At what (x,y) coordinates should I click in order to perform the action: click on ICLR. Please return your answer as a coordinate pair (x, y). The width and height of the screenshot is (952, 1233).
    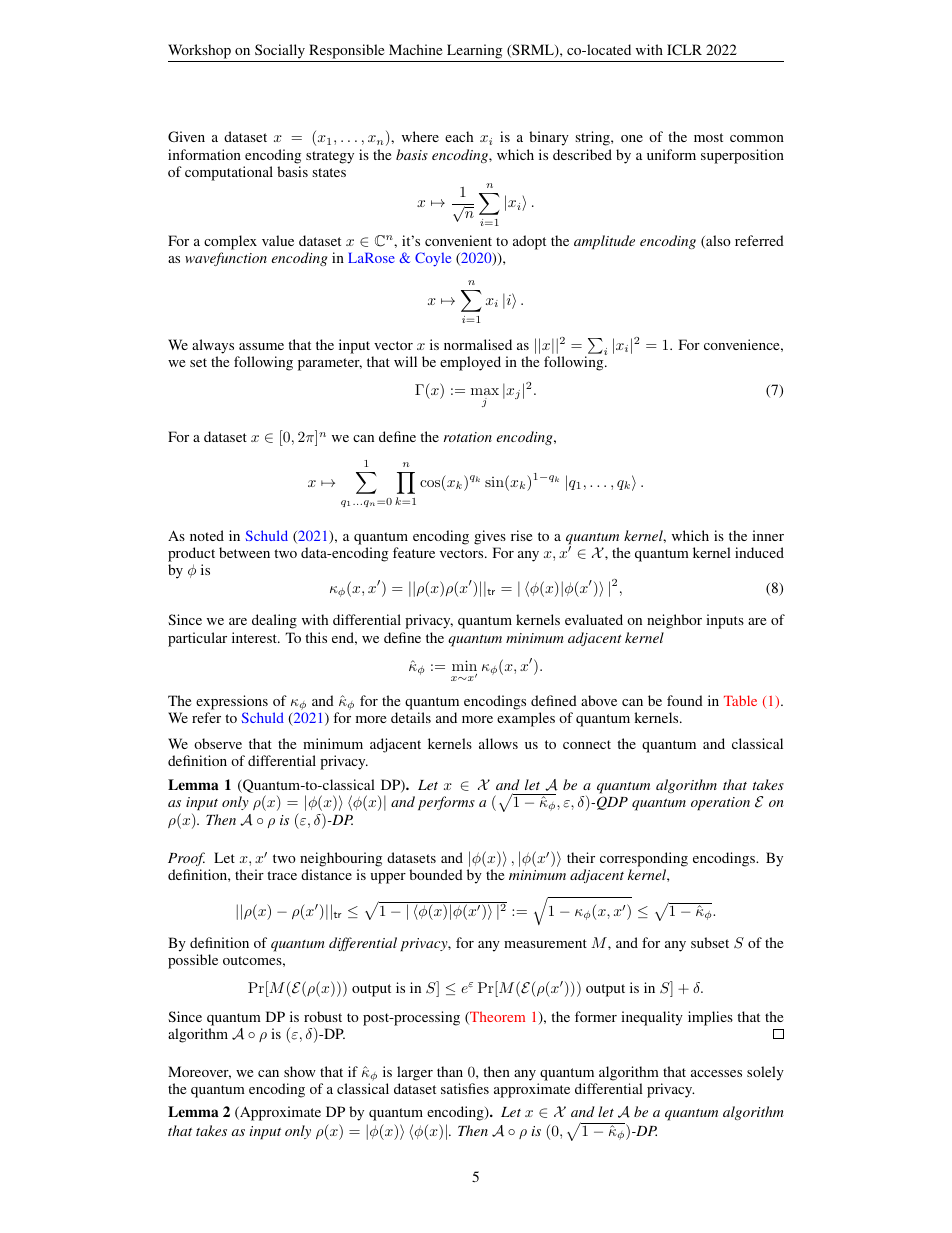
    Looking at the image, I should click on (684, 49).
